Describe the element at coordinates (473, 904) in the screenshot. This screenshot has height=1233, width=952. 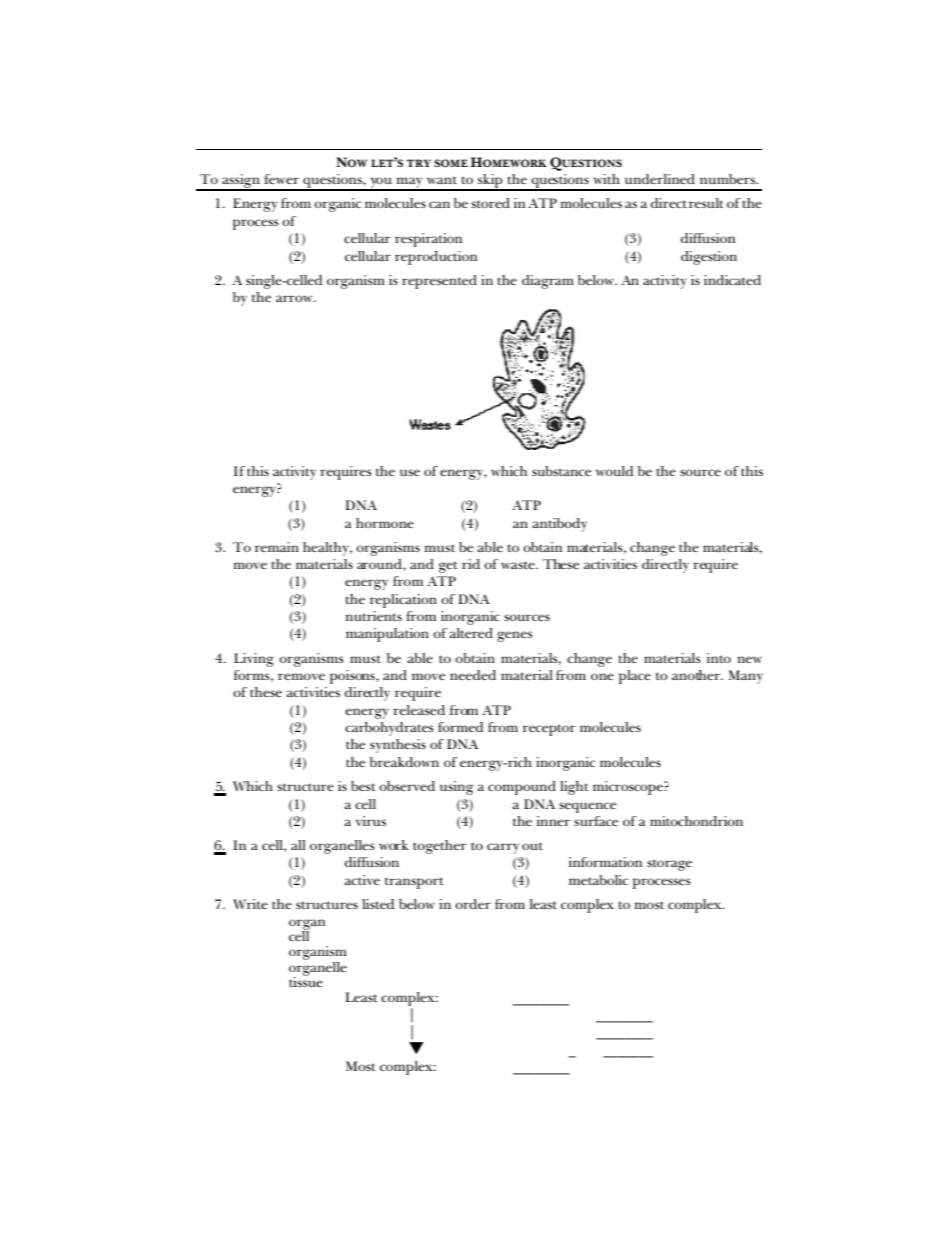
I see `order` at that location.
